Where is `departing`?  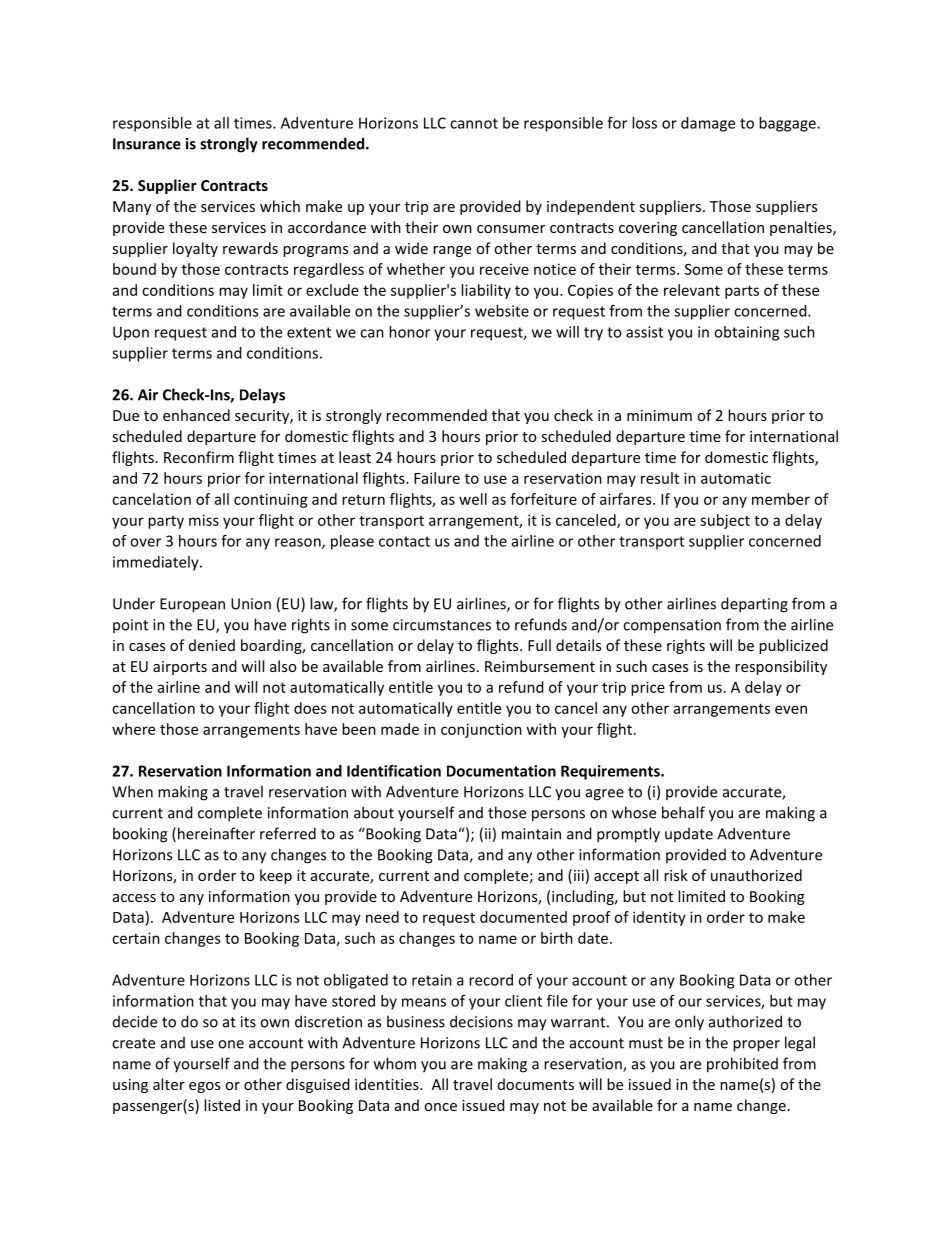 departing is located at coordinates (754, 605).
